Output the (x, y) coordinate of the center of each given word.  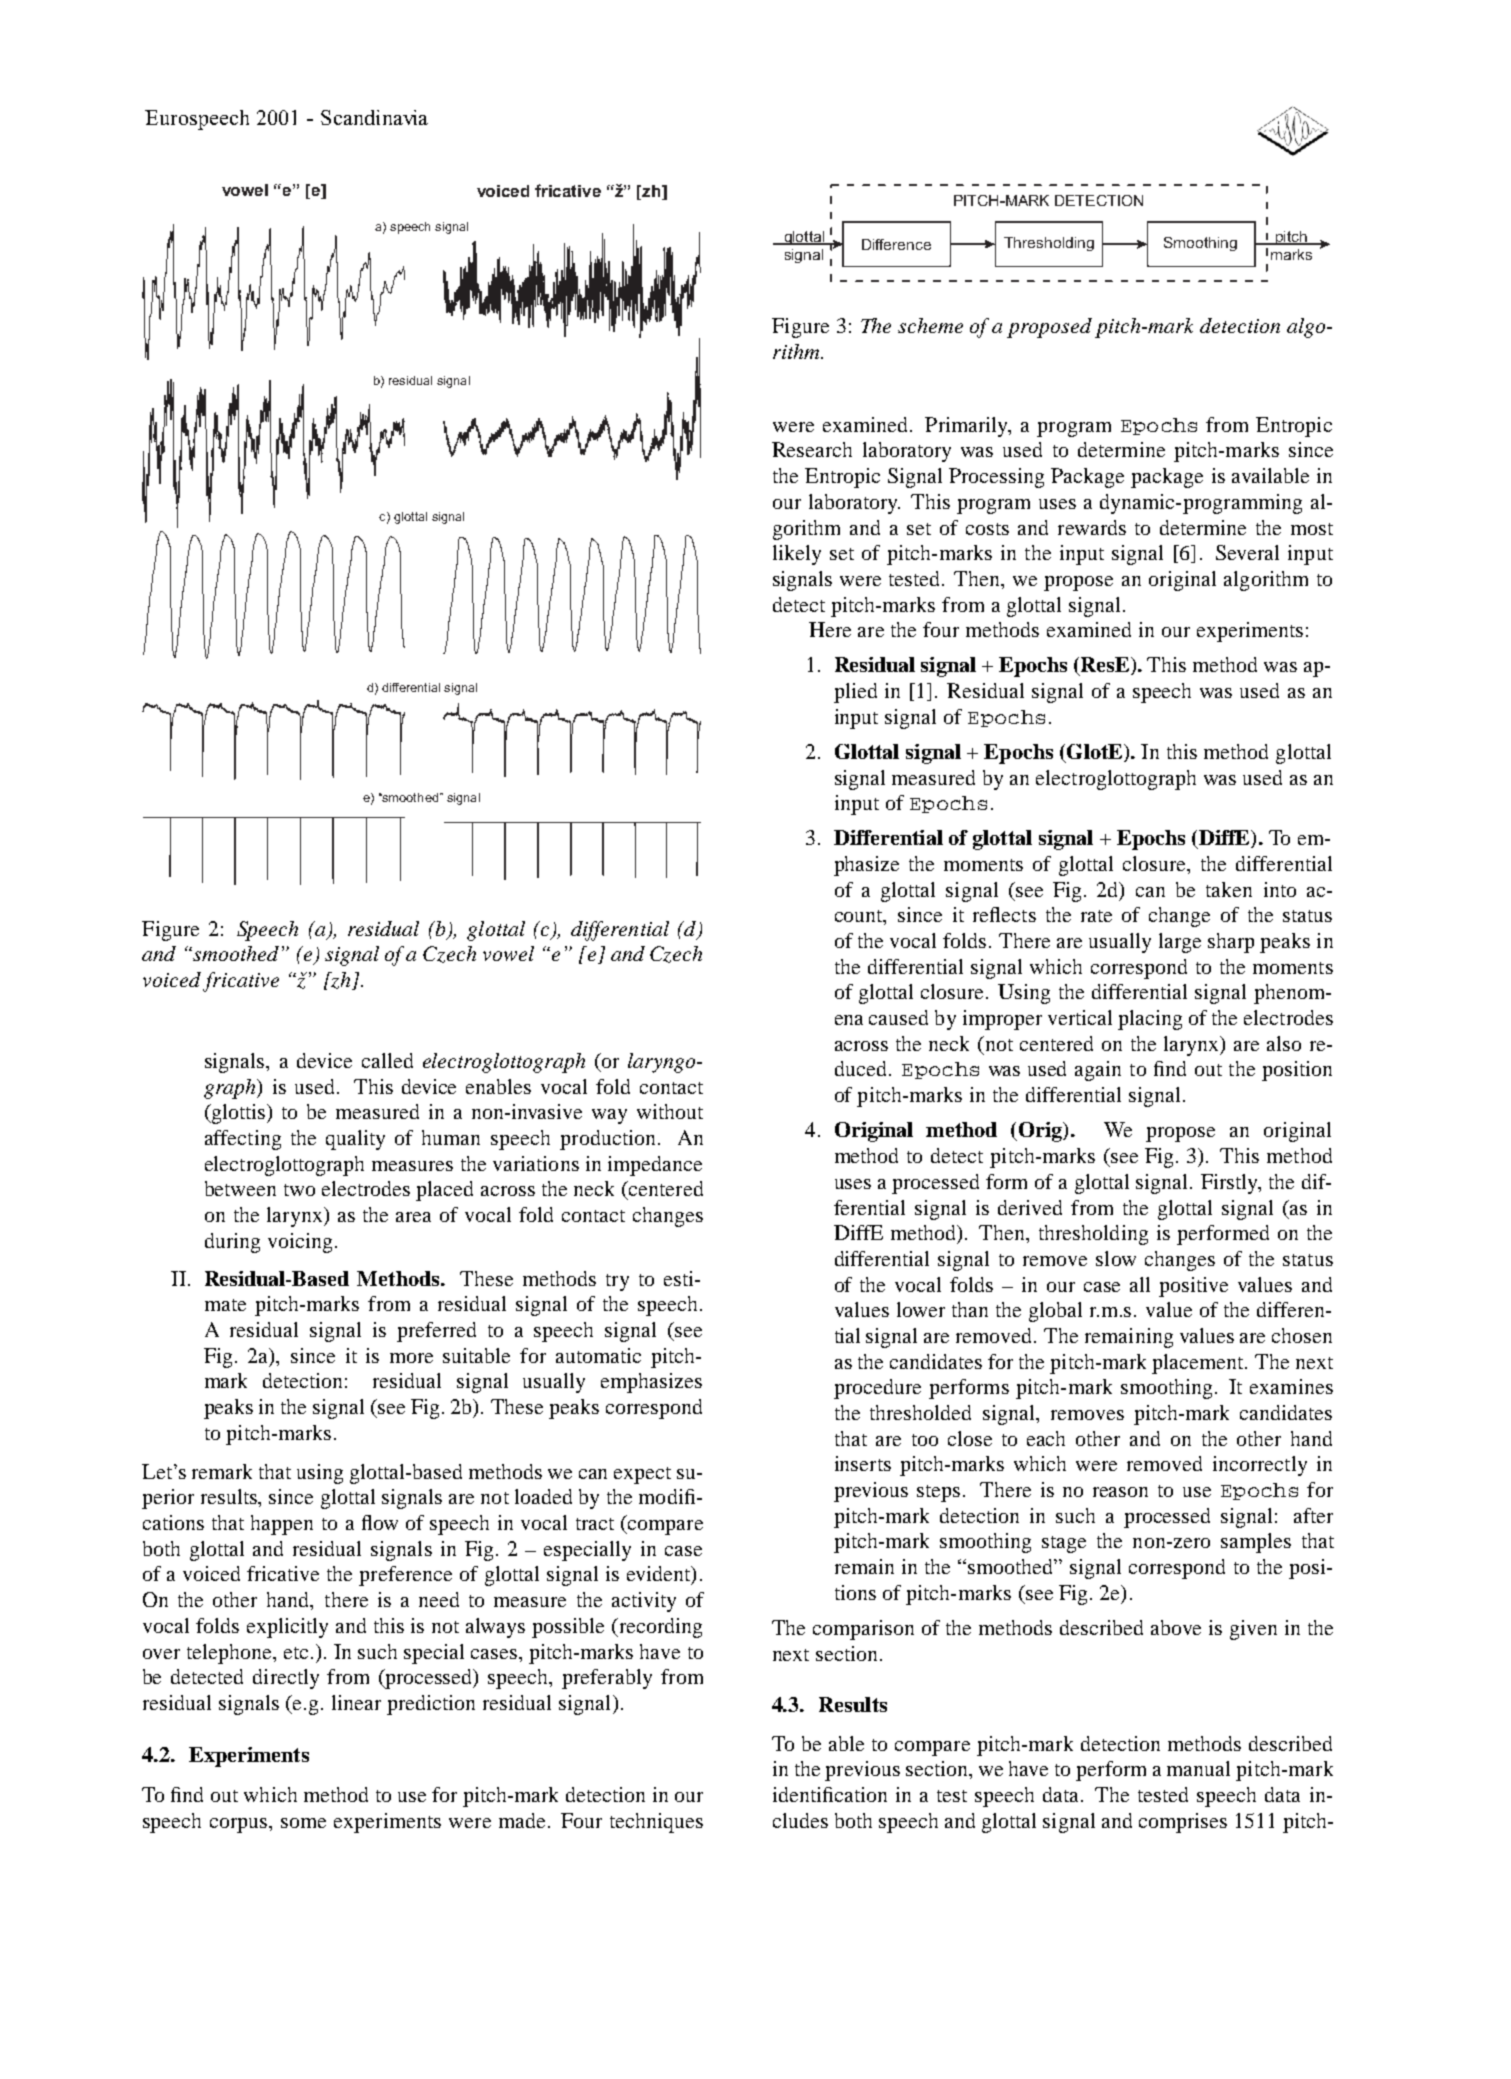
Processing (996, 478)
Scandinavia (374, 117)
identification (830, 1794)
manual (1198, 1768)
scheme (930, 325)
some (303, 1823)
